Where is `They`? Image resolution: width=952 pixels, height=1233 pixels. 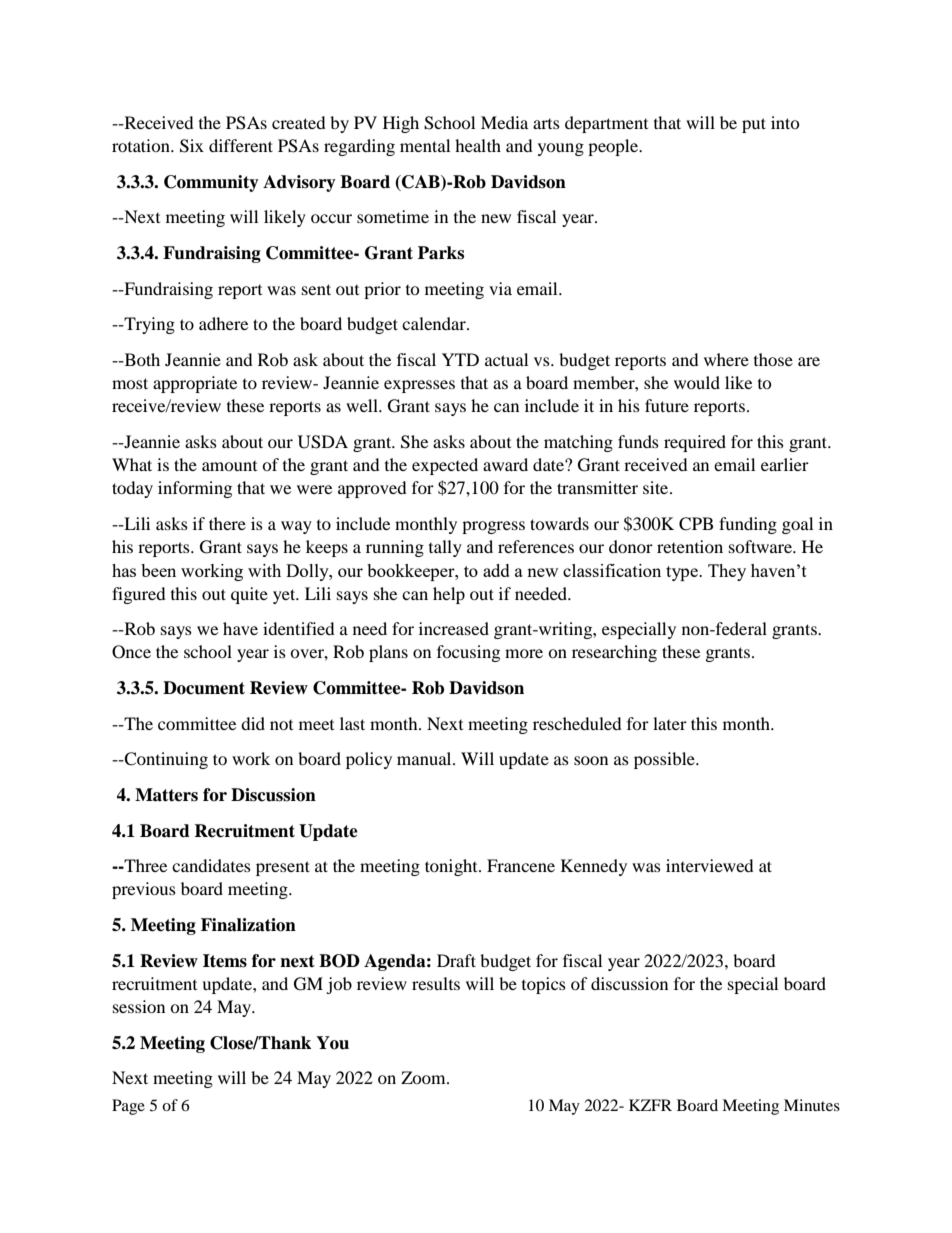 They is located at coordinates (727, 572).
